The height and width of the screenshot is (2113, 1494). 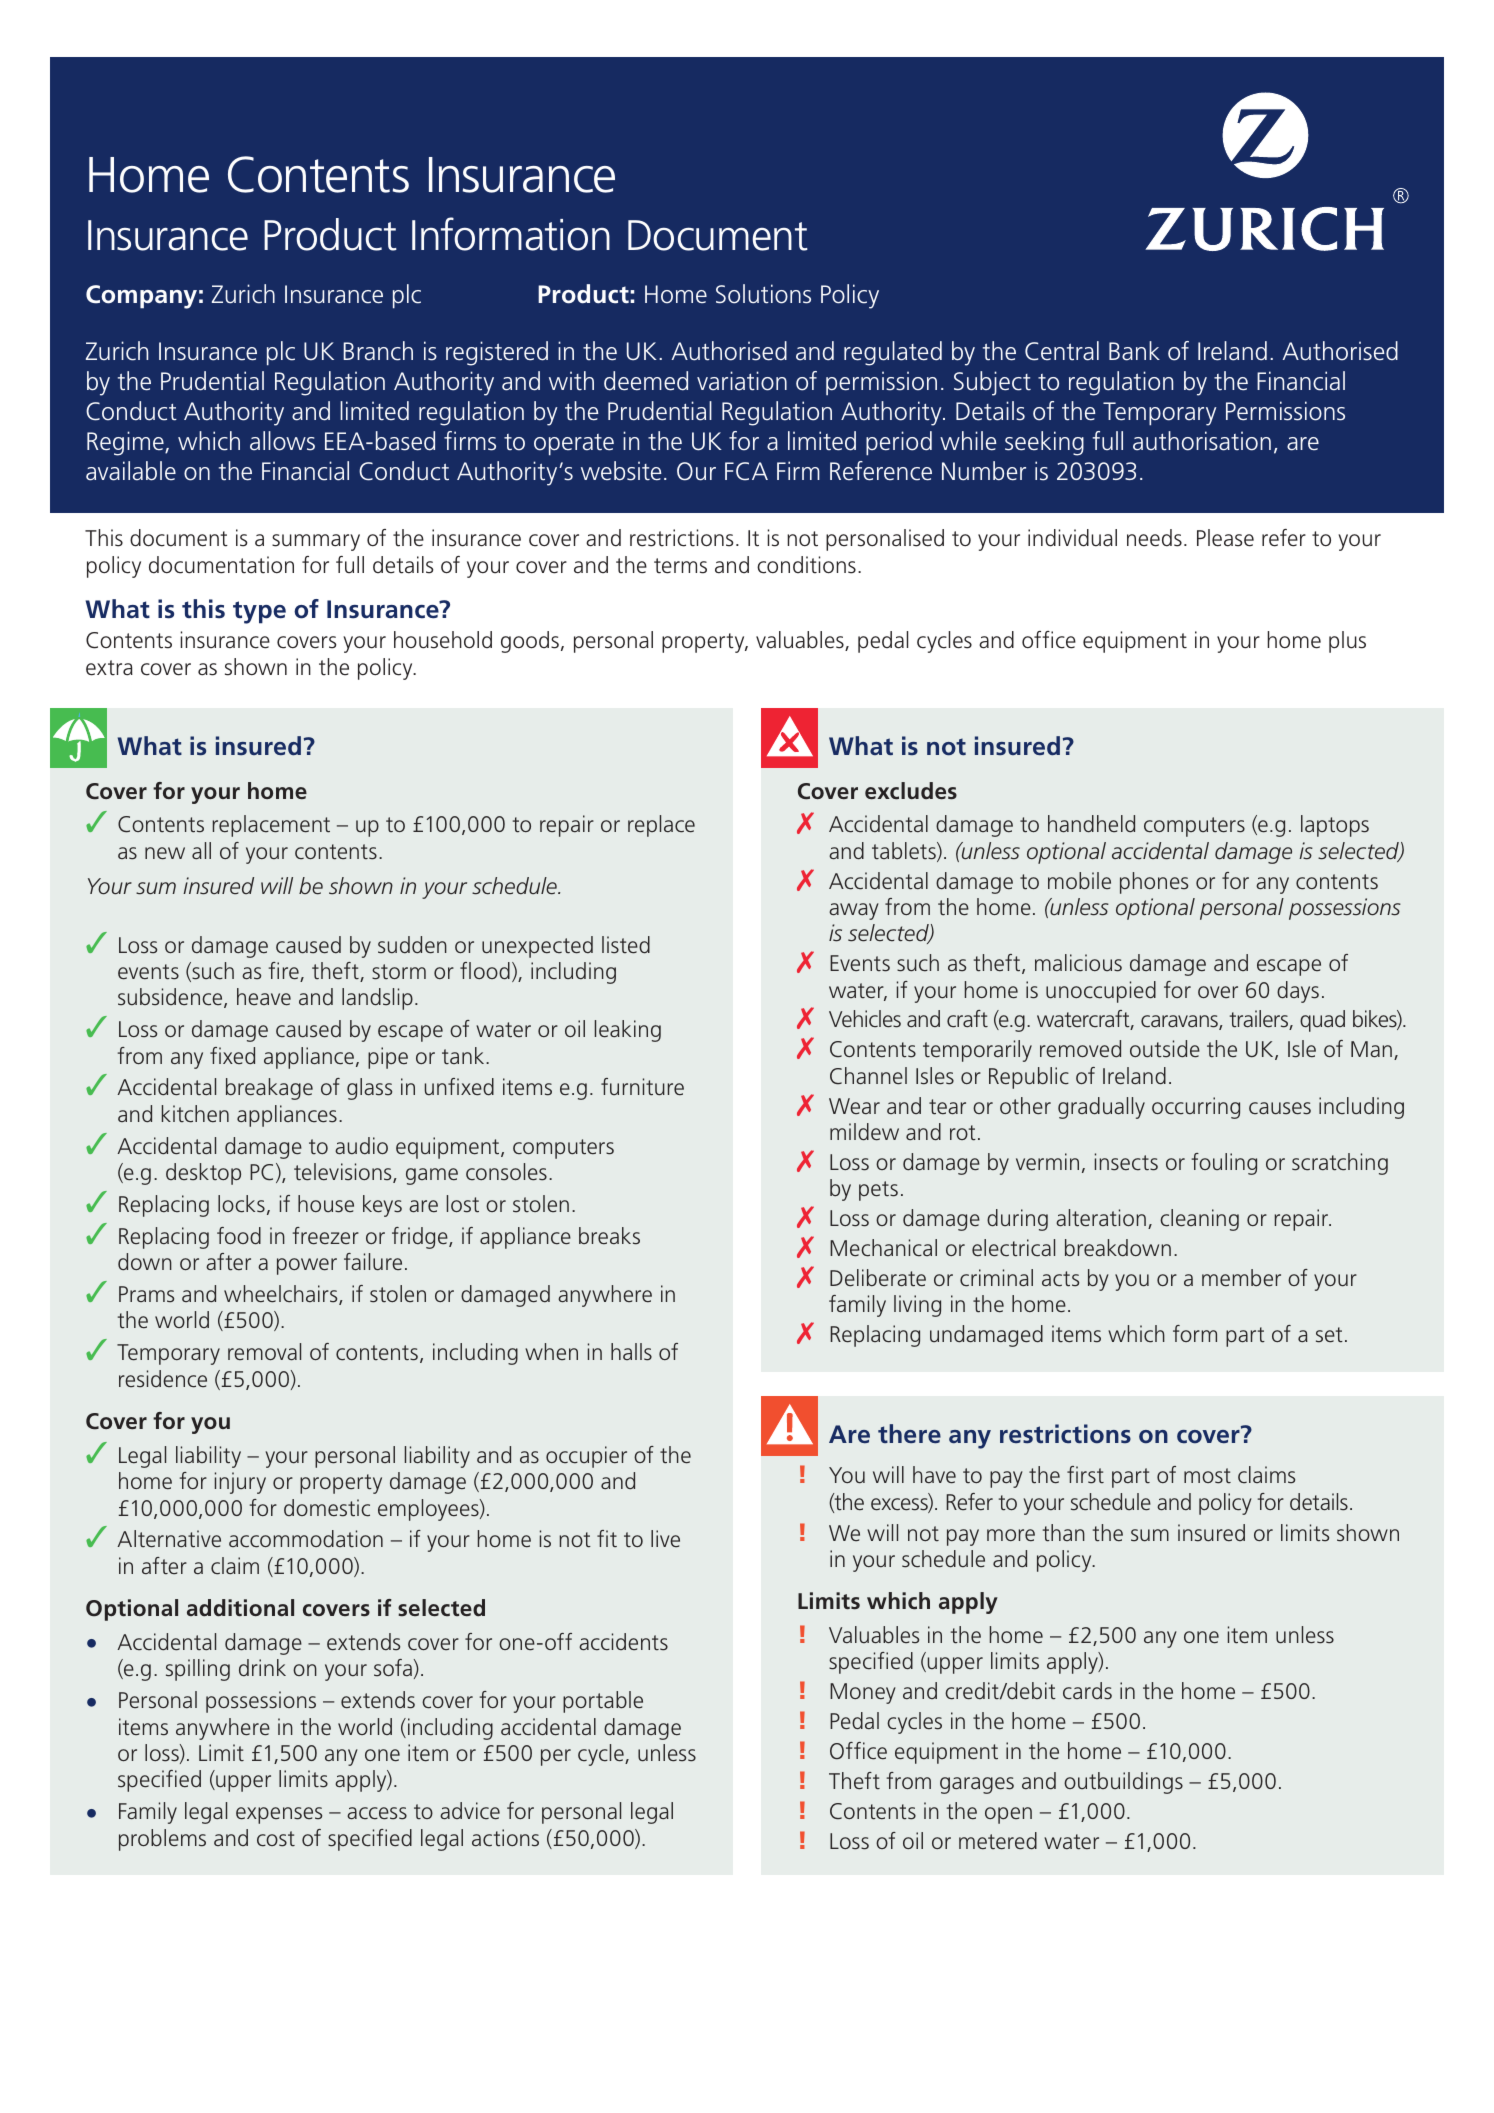 I want to click on most, so click(x=1207, y=1476).
